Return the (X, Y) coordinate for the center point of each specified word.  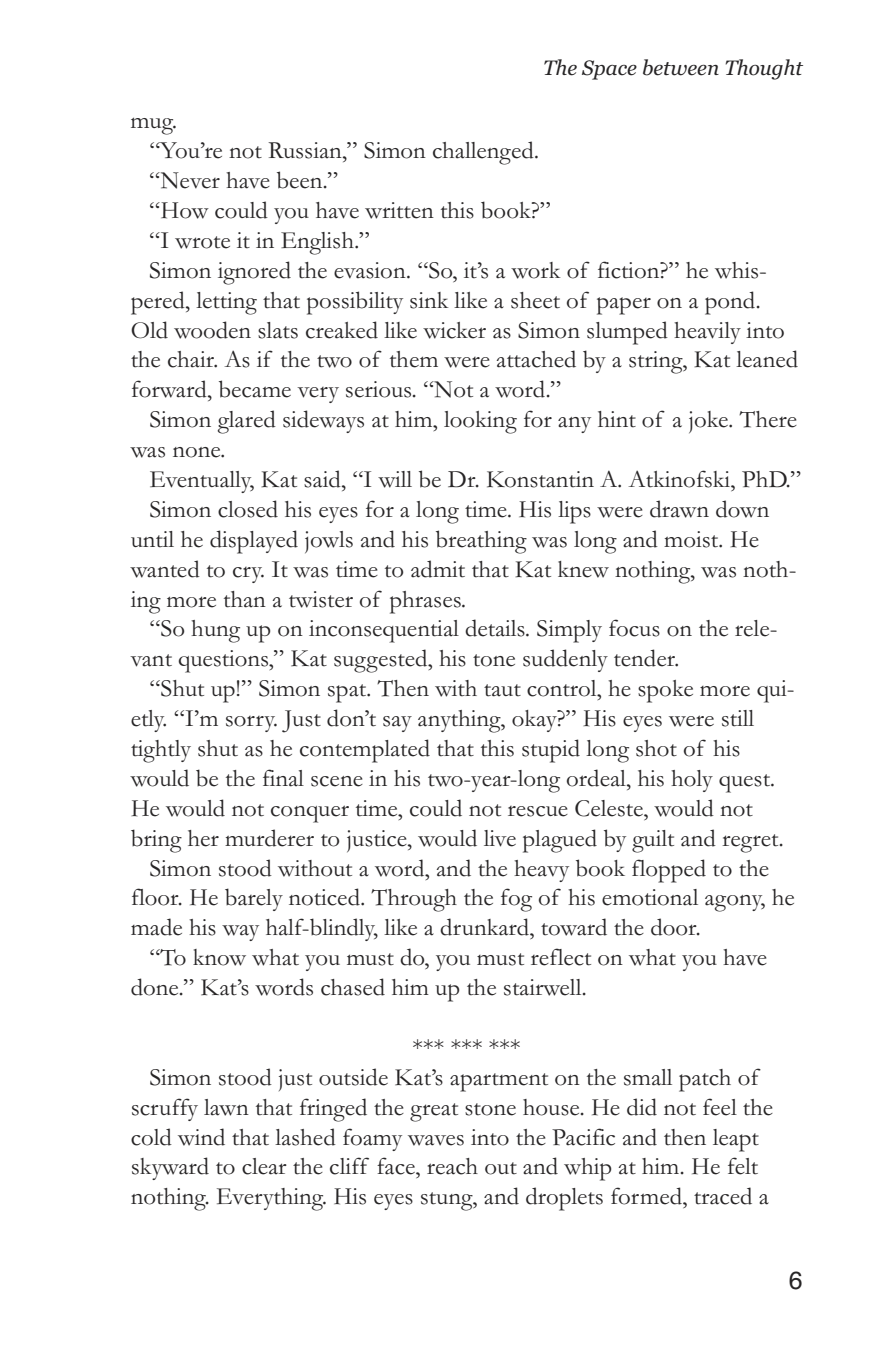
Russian (306, 150)
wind (201, 1137)
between (681, 67)
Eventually (202, 482)
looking (480, 422)
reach (452, 1166)
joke (709, 422)
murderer (269, 838)
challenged (484, 153)
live (500, 838)
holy (692, 781)
